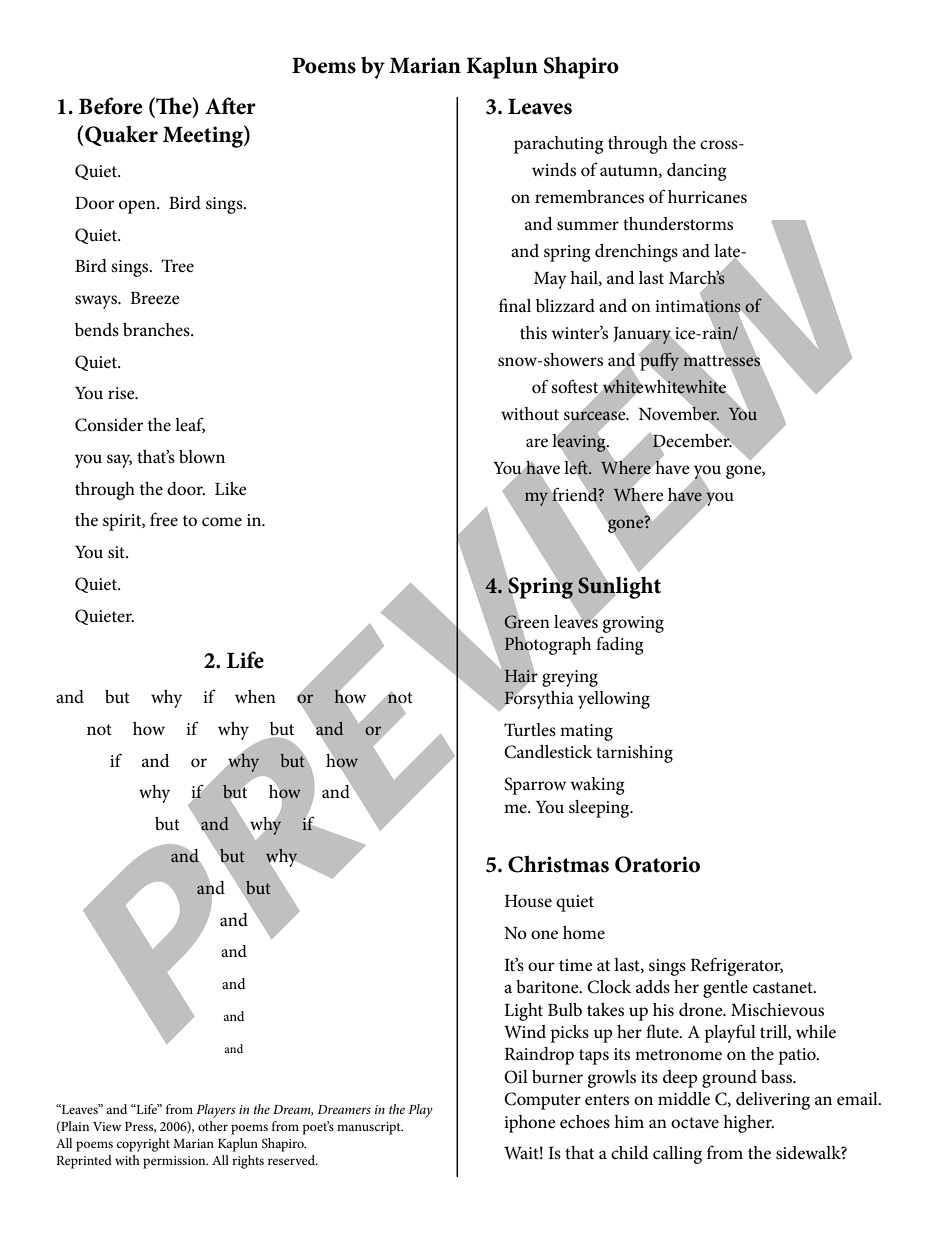  I want to click on Candlestick, so click(548, 752).
